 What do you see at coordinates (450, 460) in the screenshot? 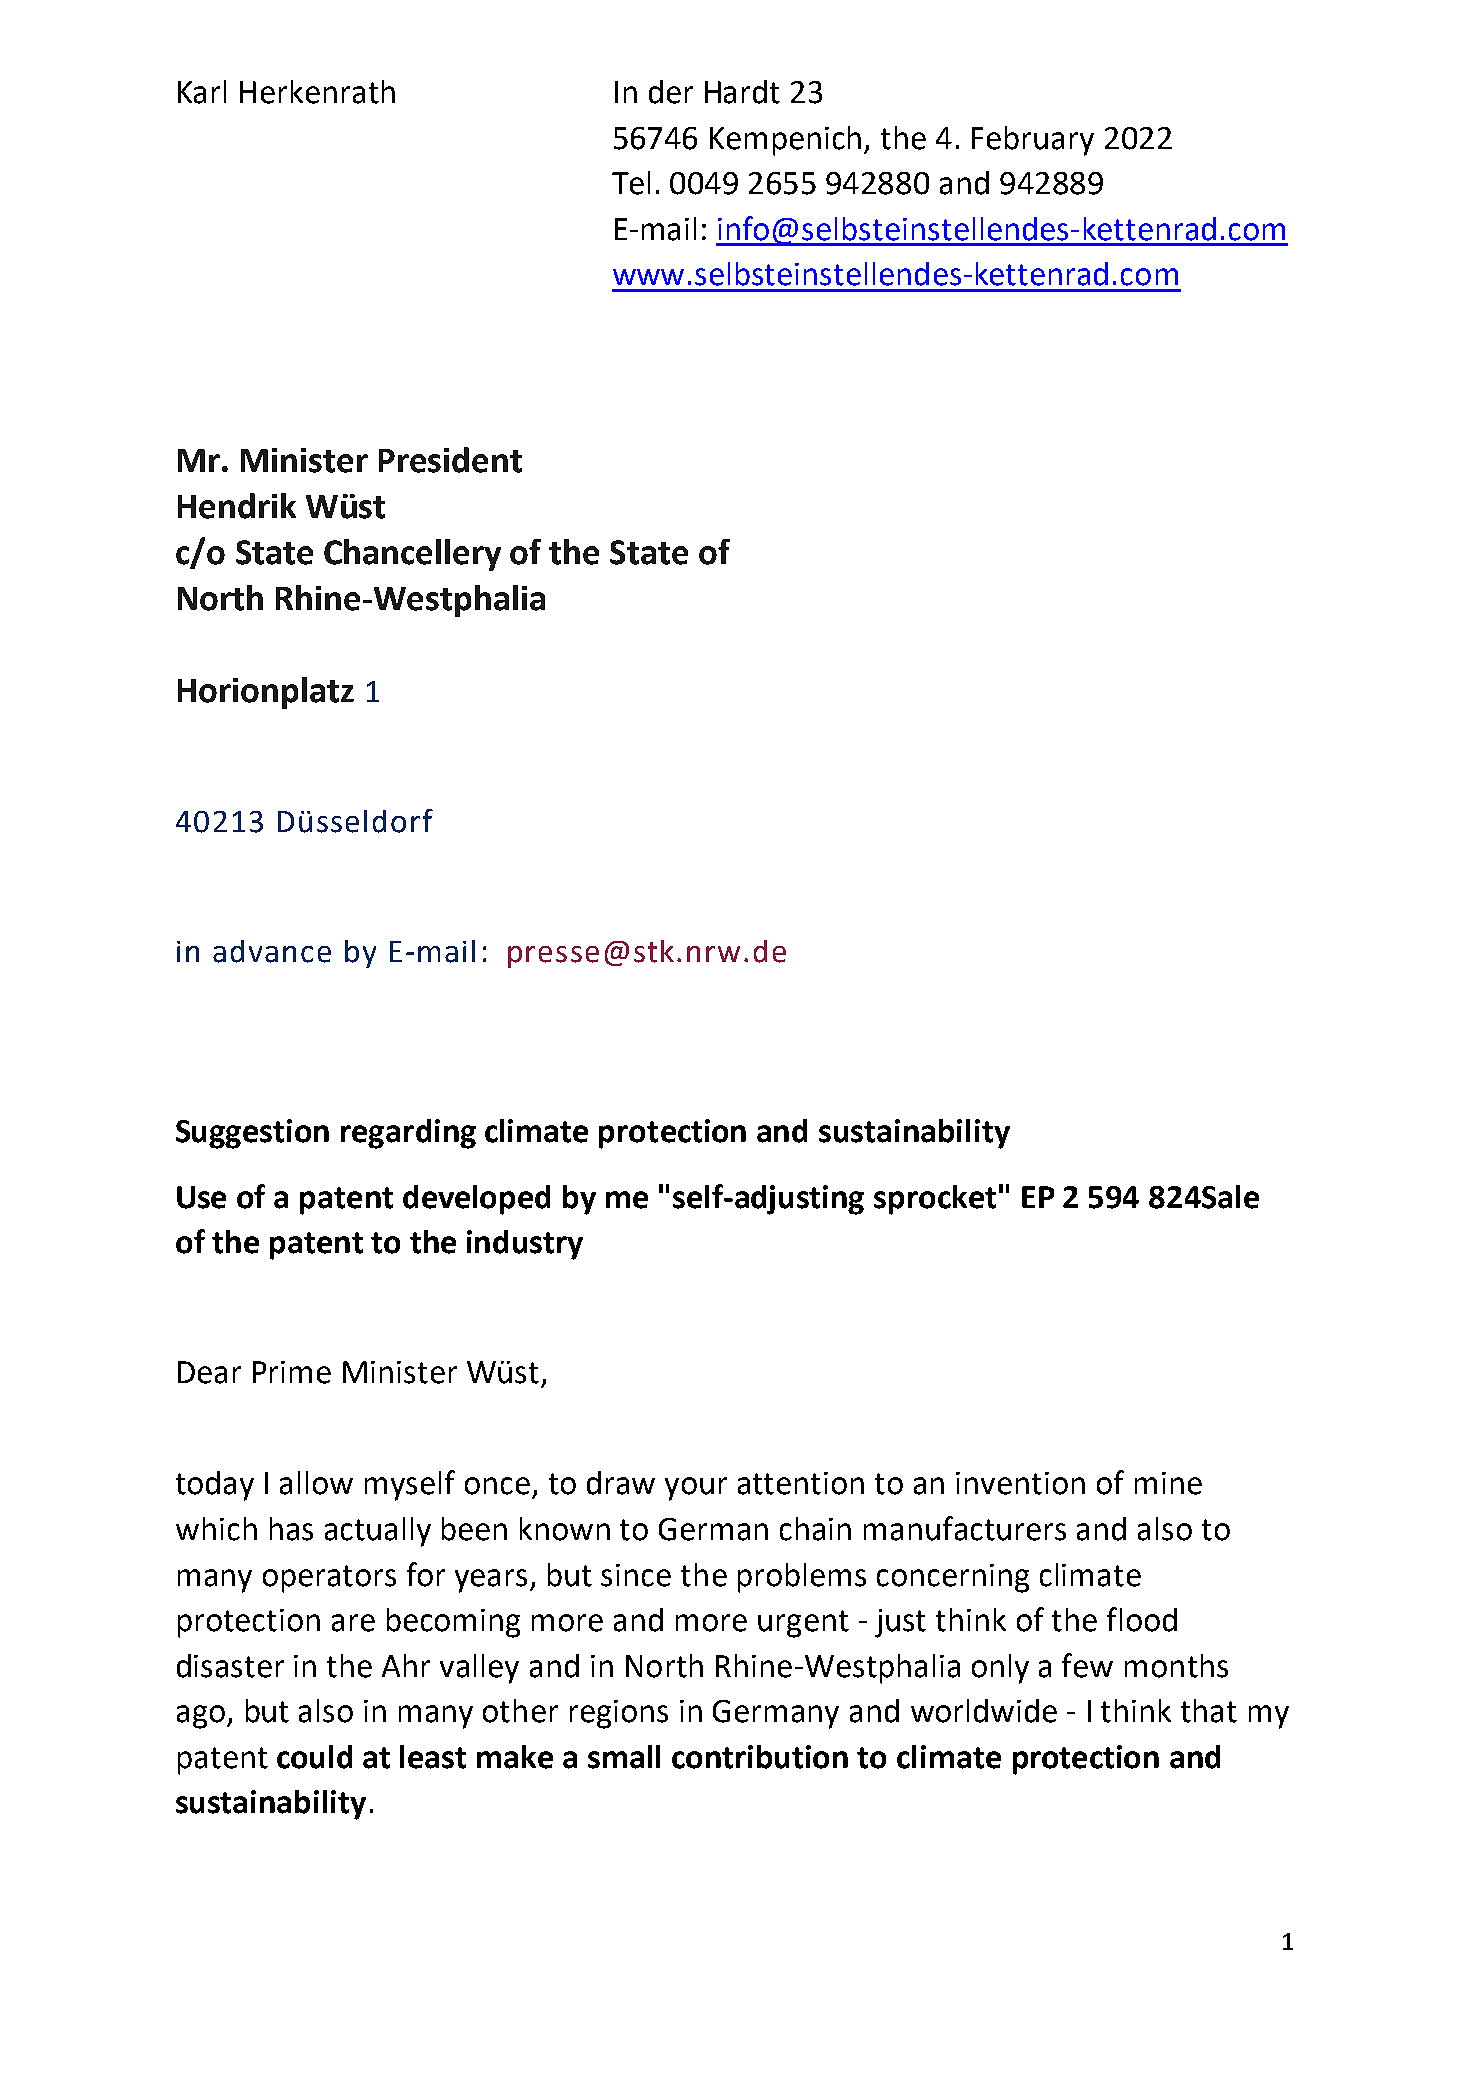
I see `President` at bounding box center [450, 460].
